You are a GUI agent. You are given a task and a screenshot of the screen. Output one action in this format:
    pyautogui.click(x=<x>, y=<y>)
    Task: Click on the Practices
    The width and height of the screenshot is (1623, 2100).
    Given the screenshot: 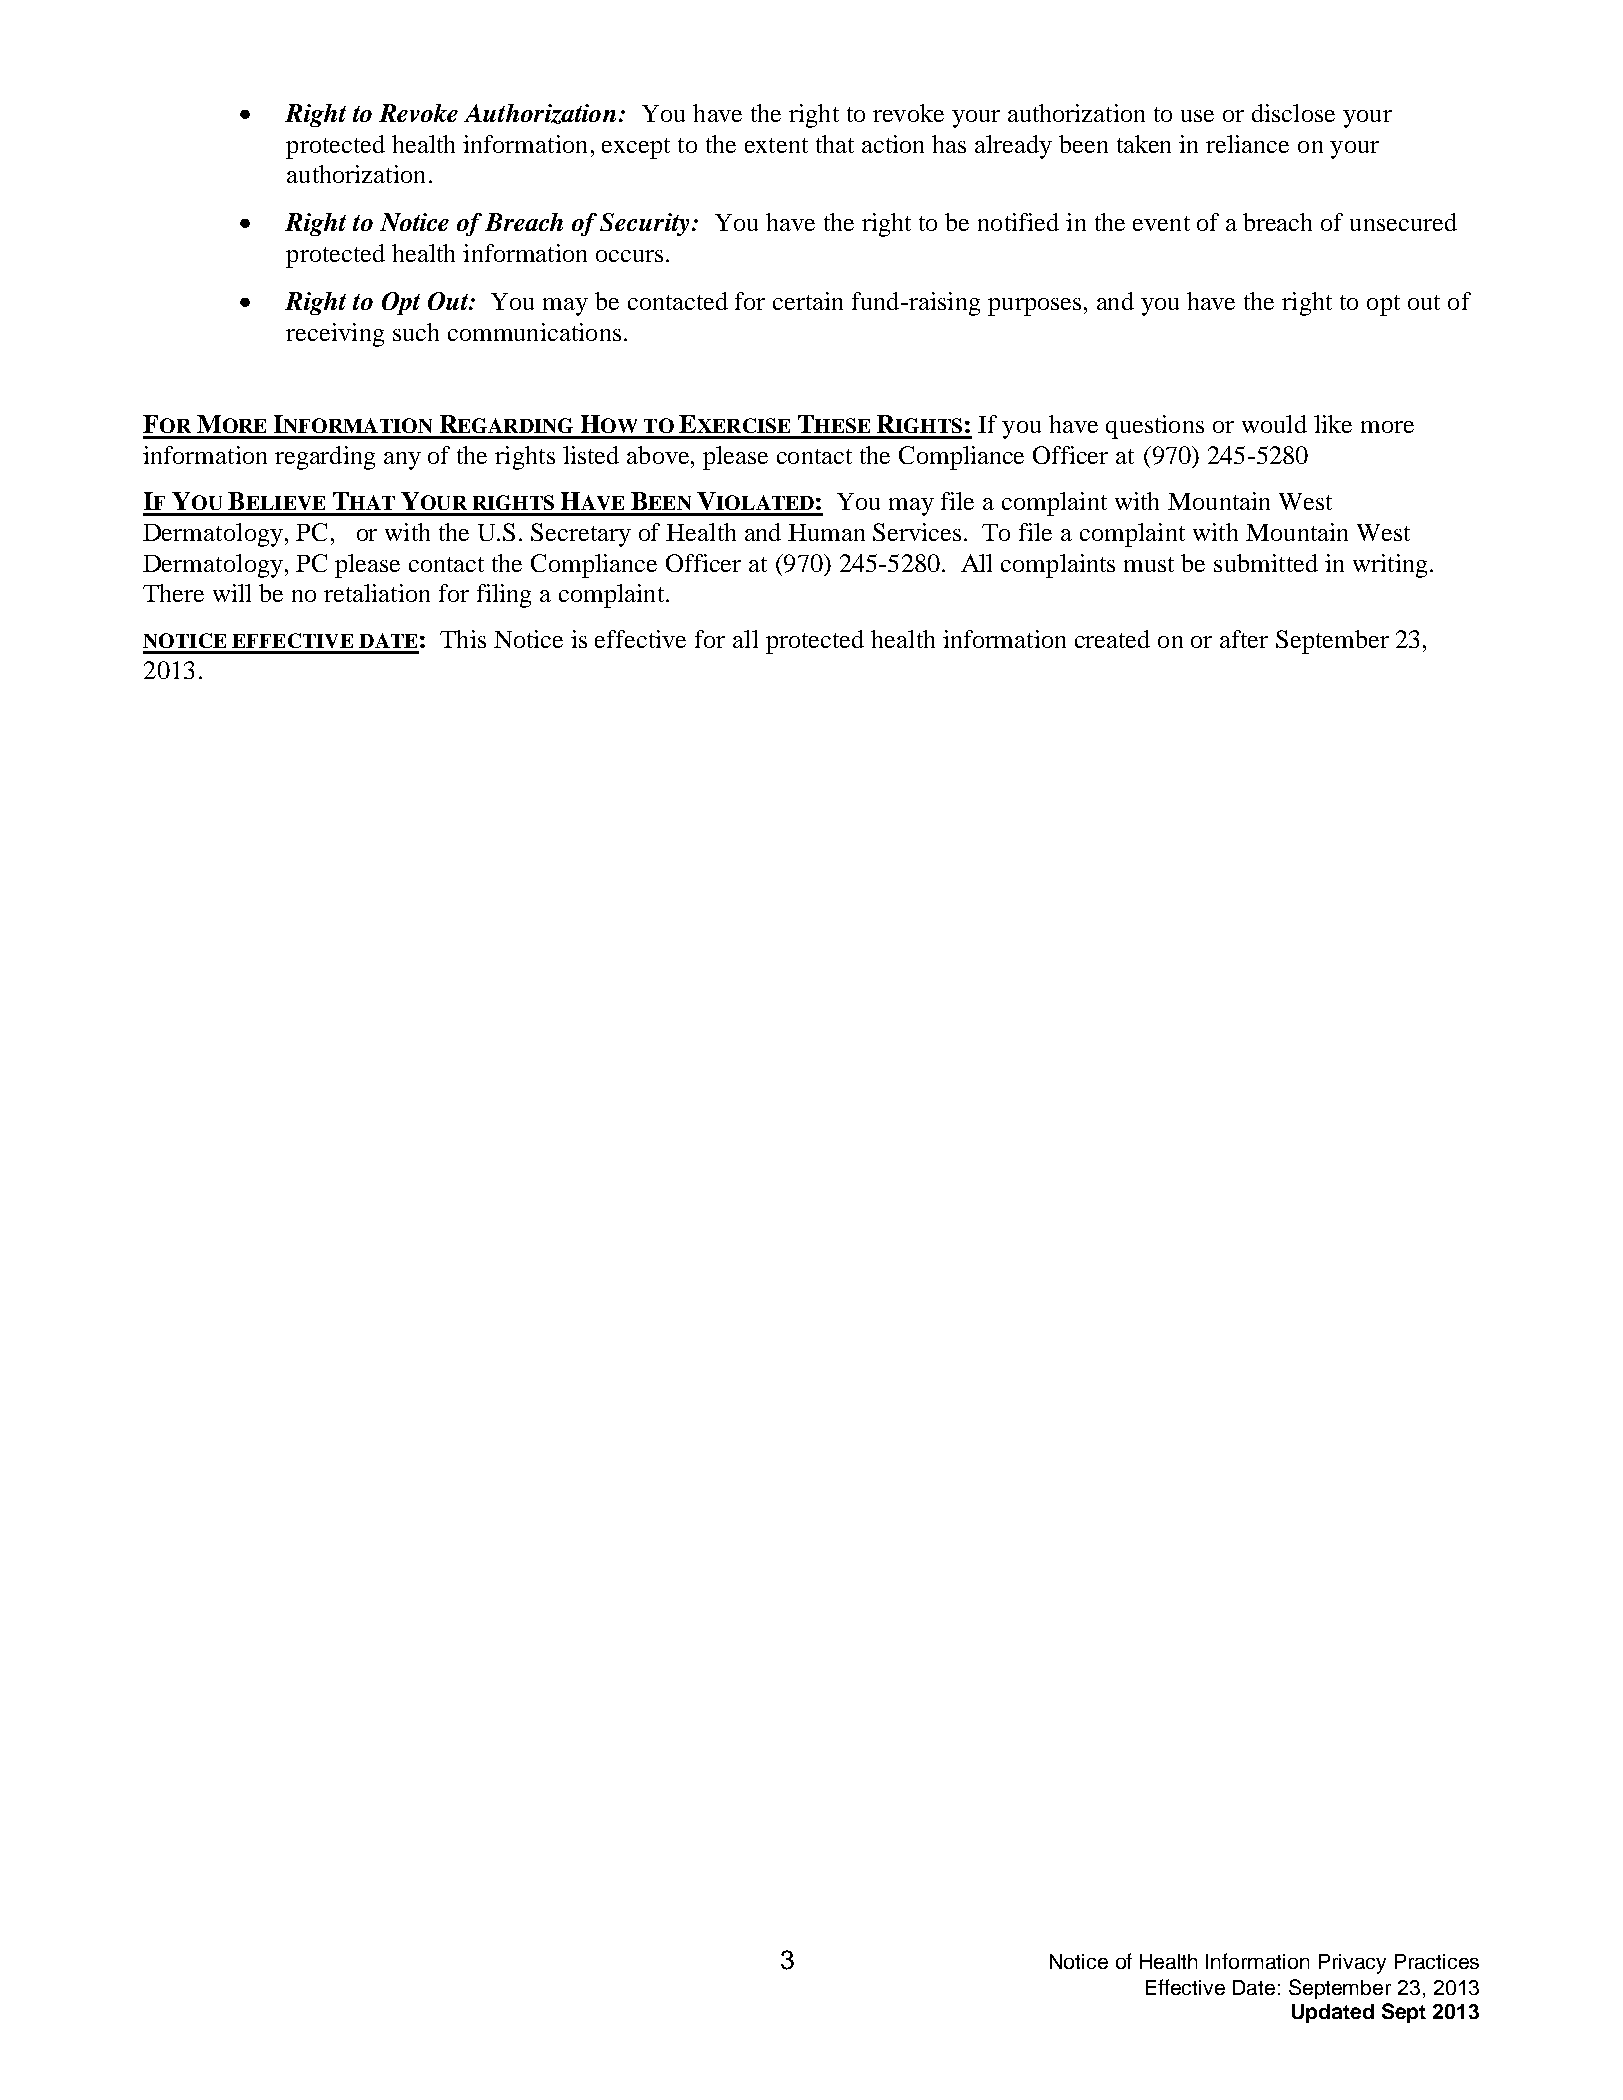 What is the action you would take?
    pyautogui.click(x=1437, y=1961)
